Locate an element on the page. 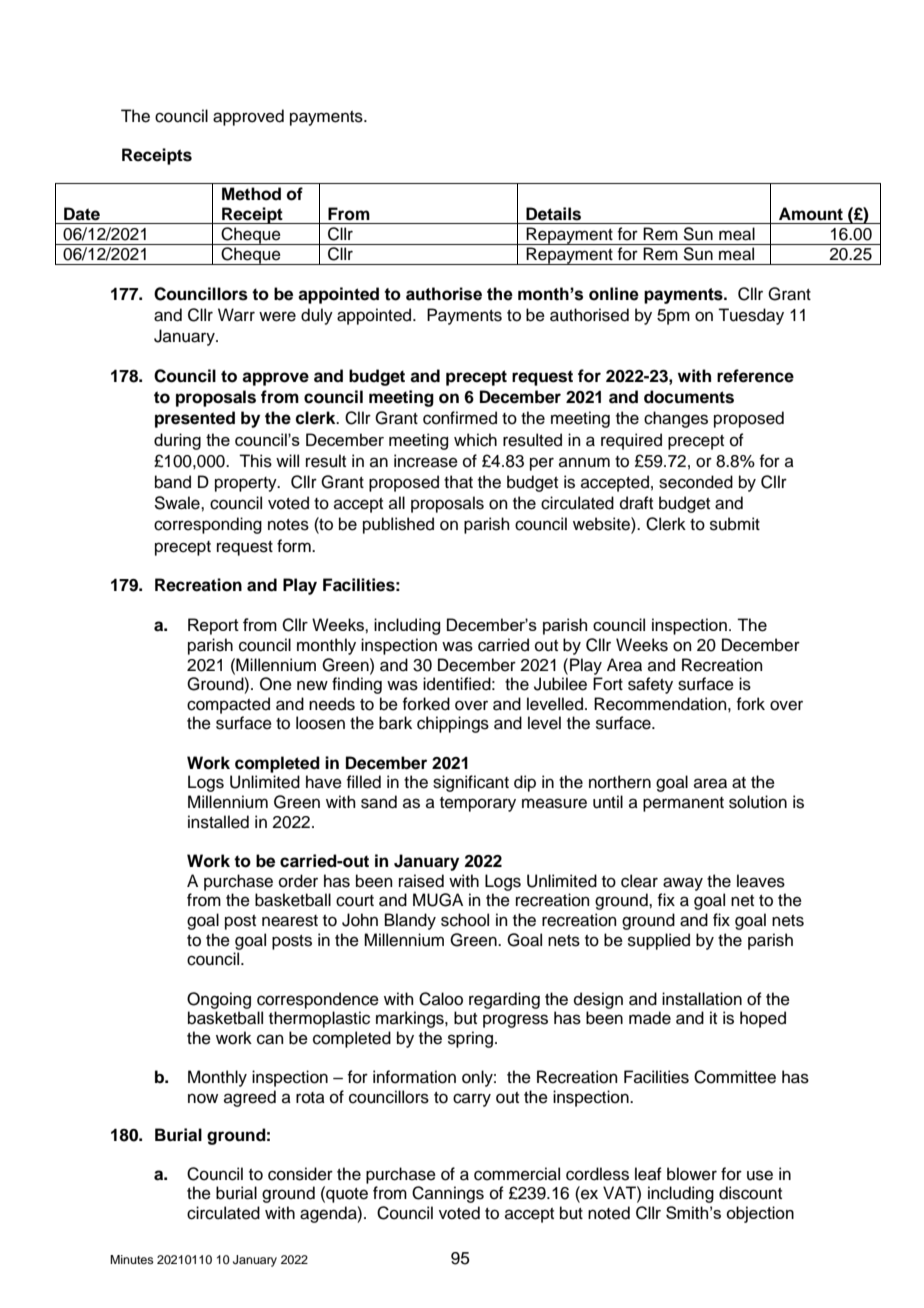 This page has width=924, height=1308. Date is located at coordinates (82, 214).
